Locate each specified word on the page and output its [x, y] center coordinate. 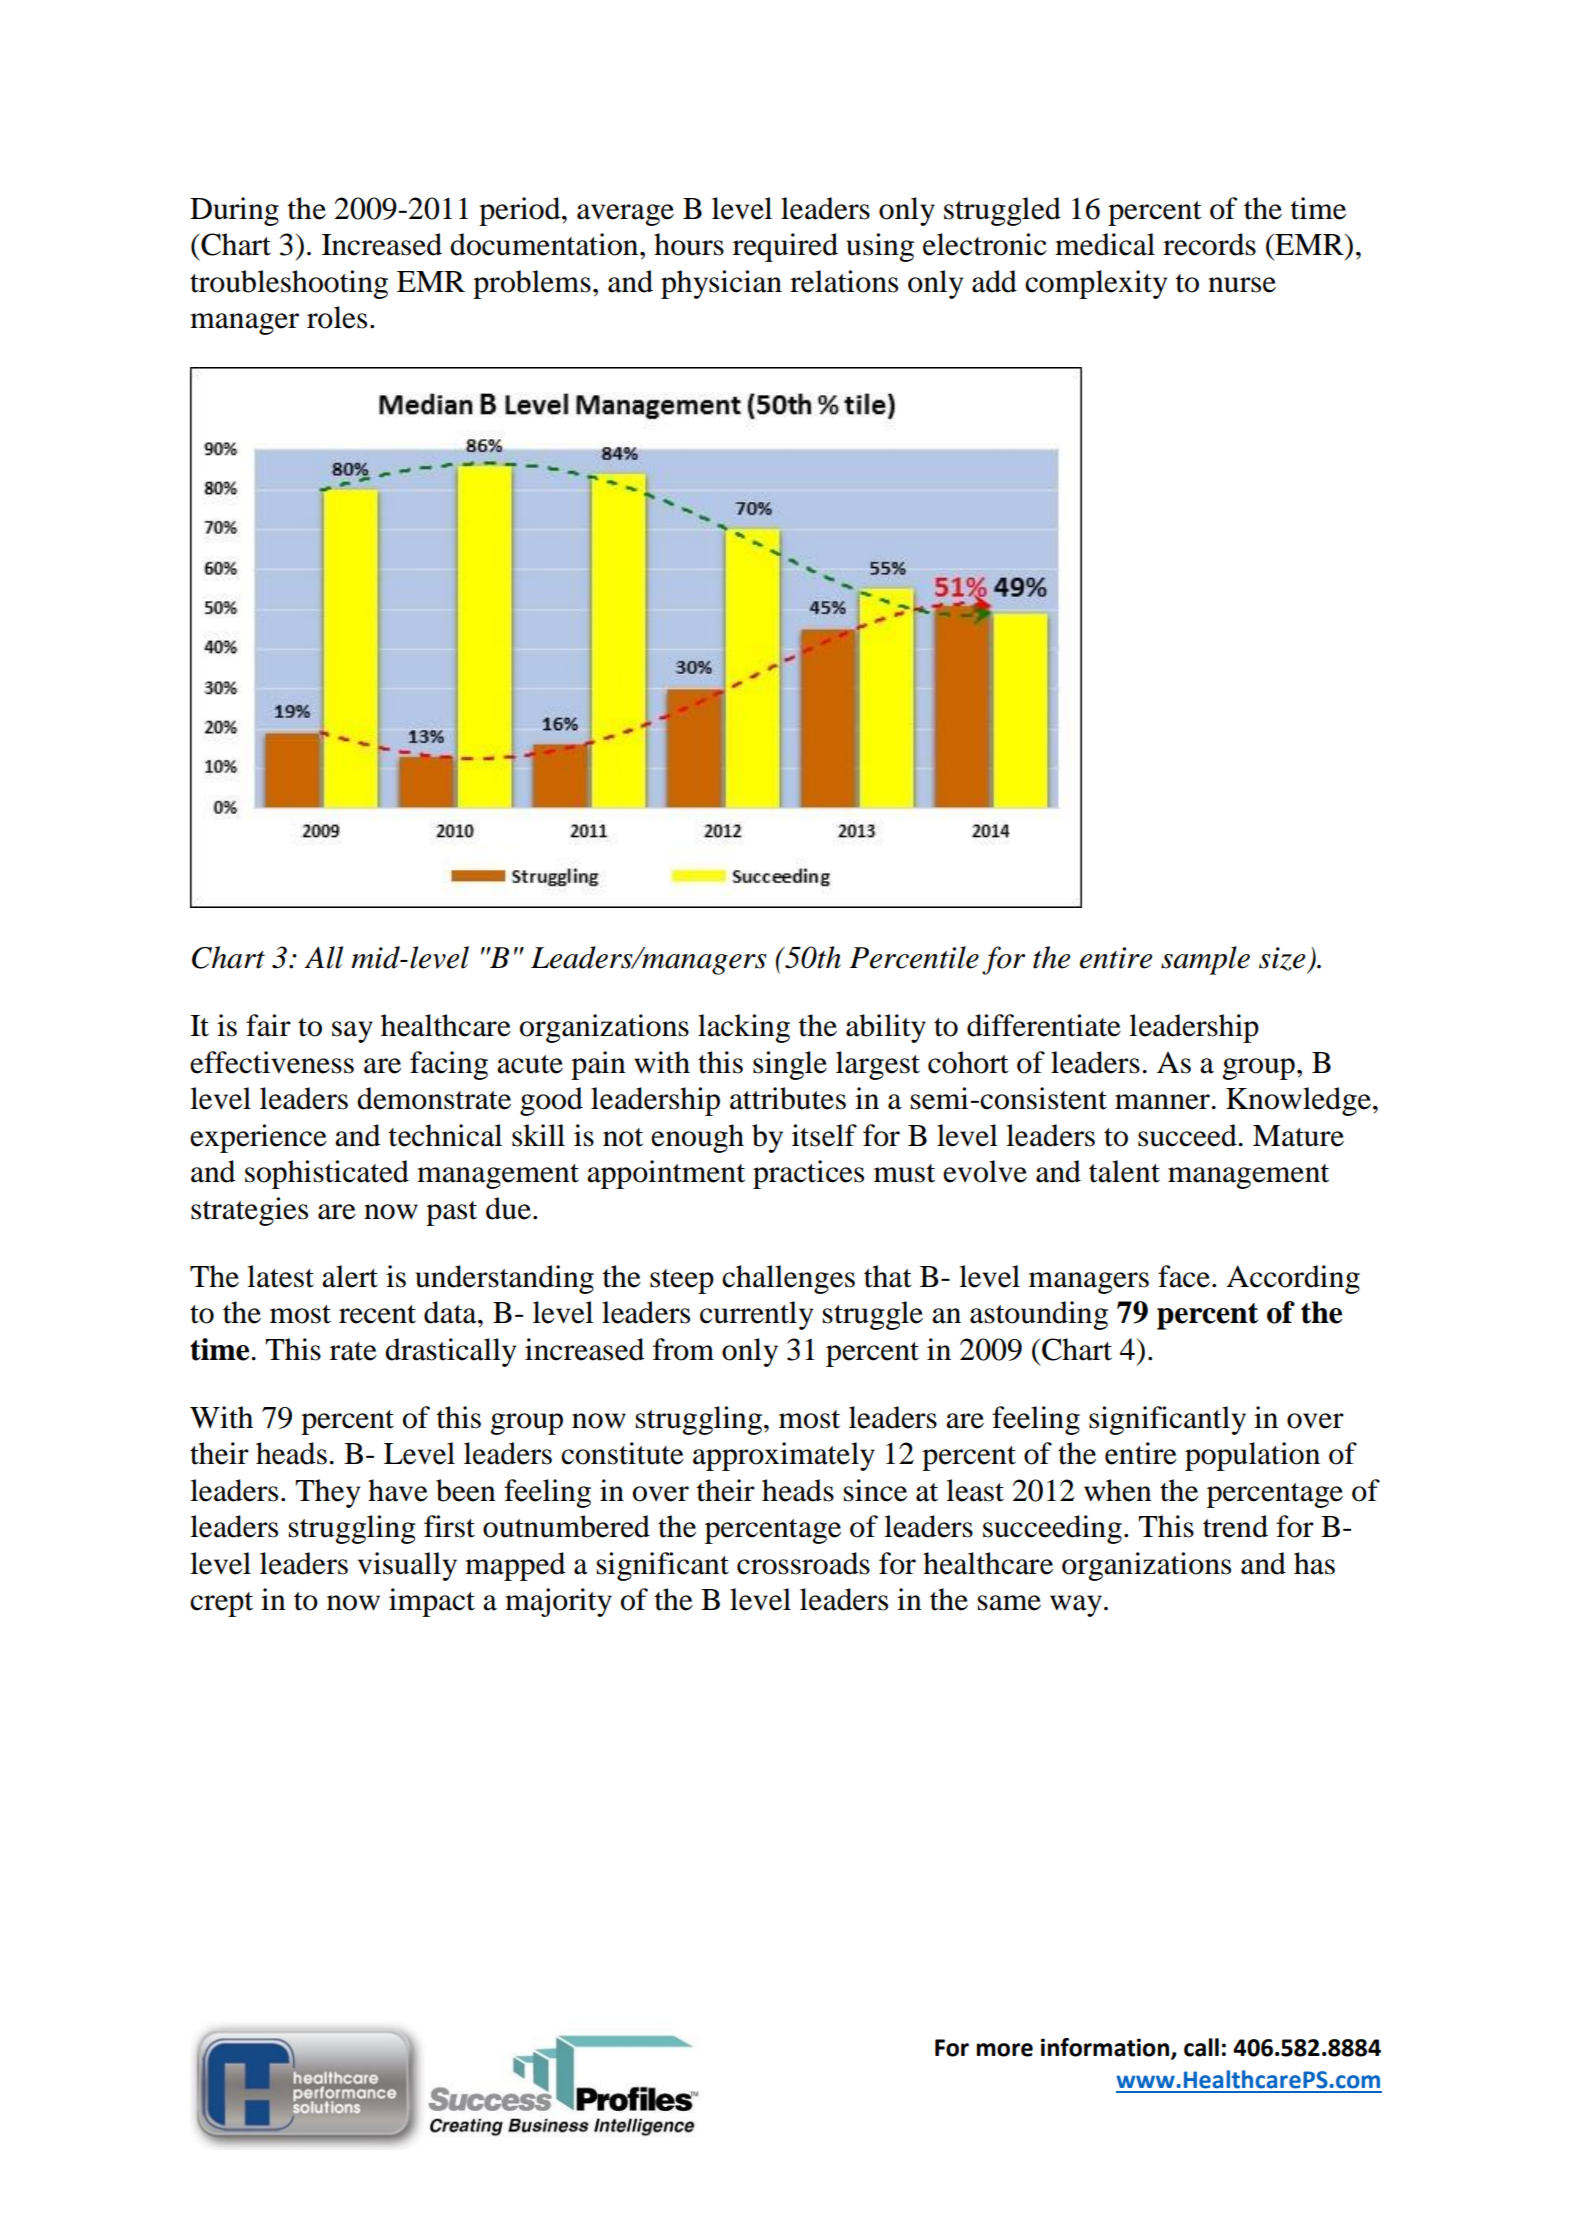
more [1005, 2050]
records [1209, 244]
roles [337, 317]
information [1106, 2048]
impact [432, 1602]
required [785, 247]
